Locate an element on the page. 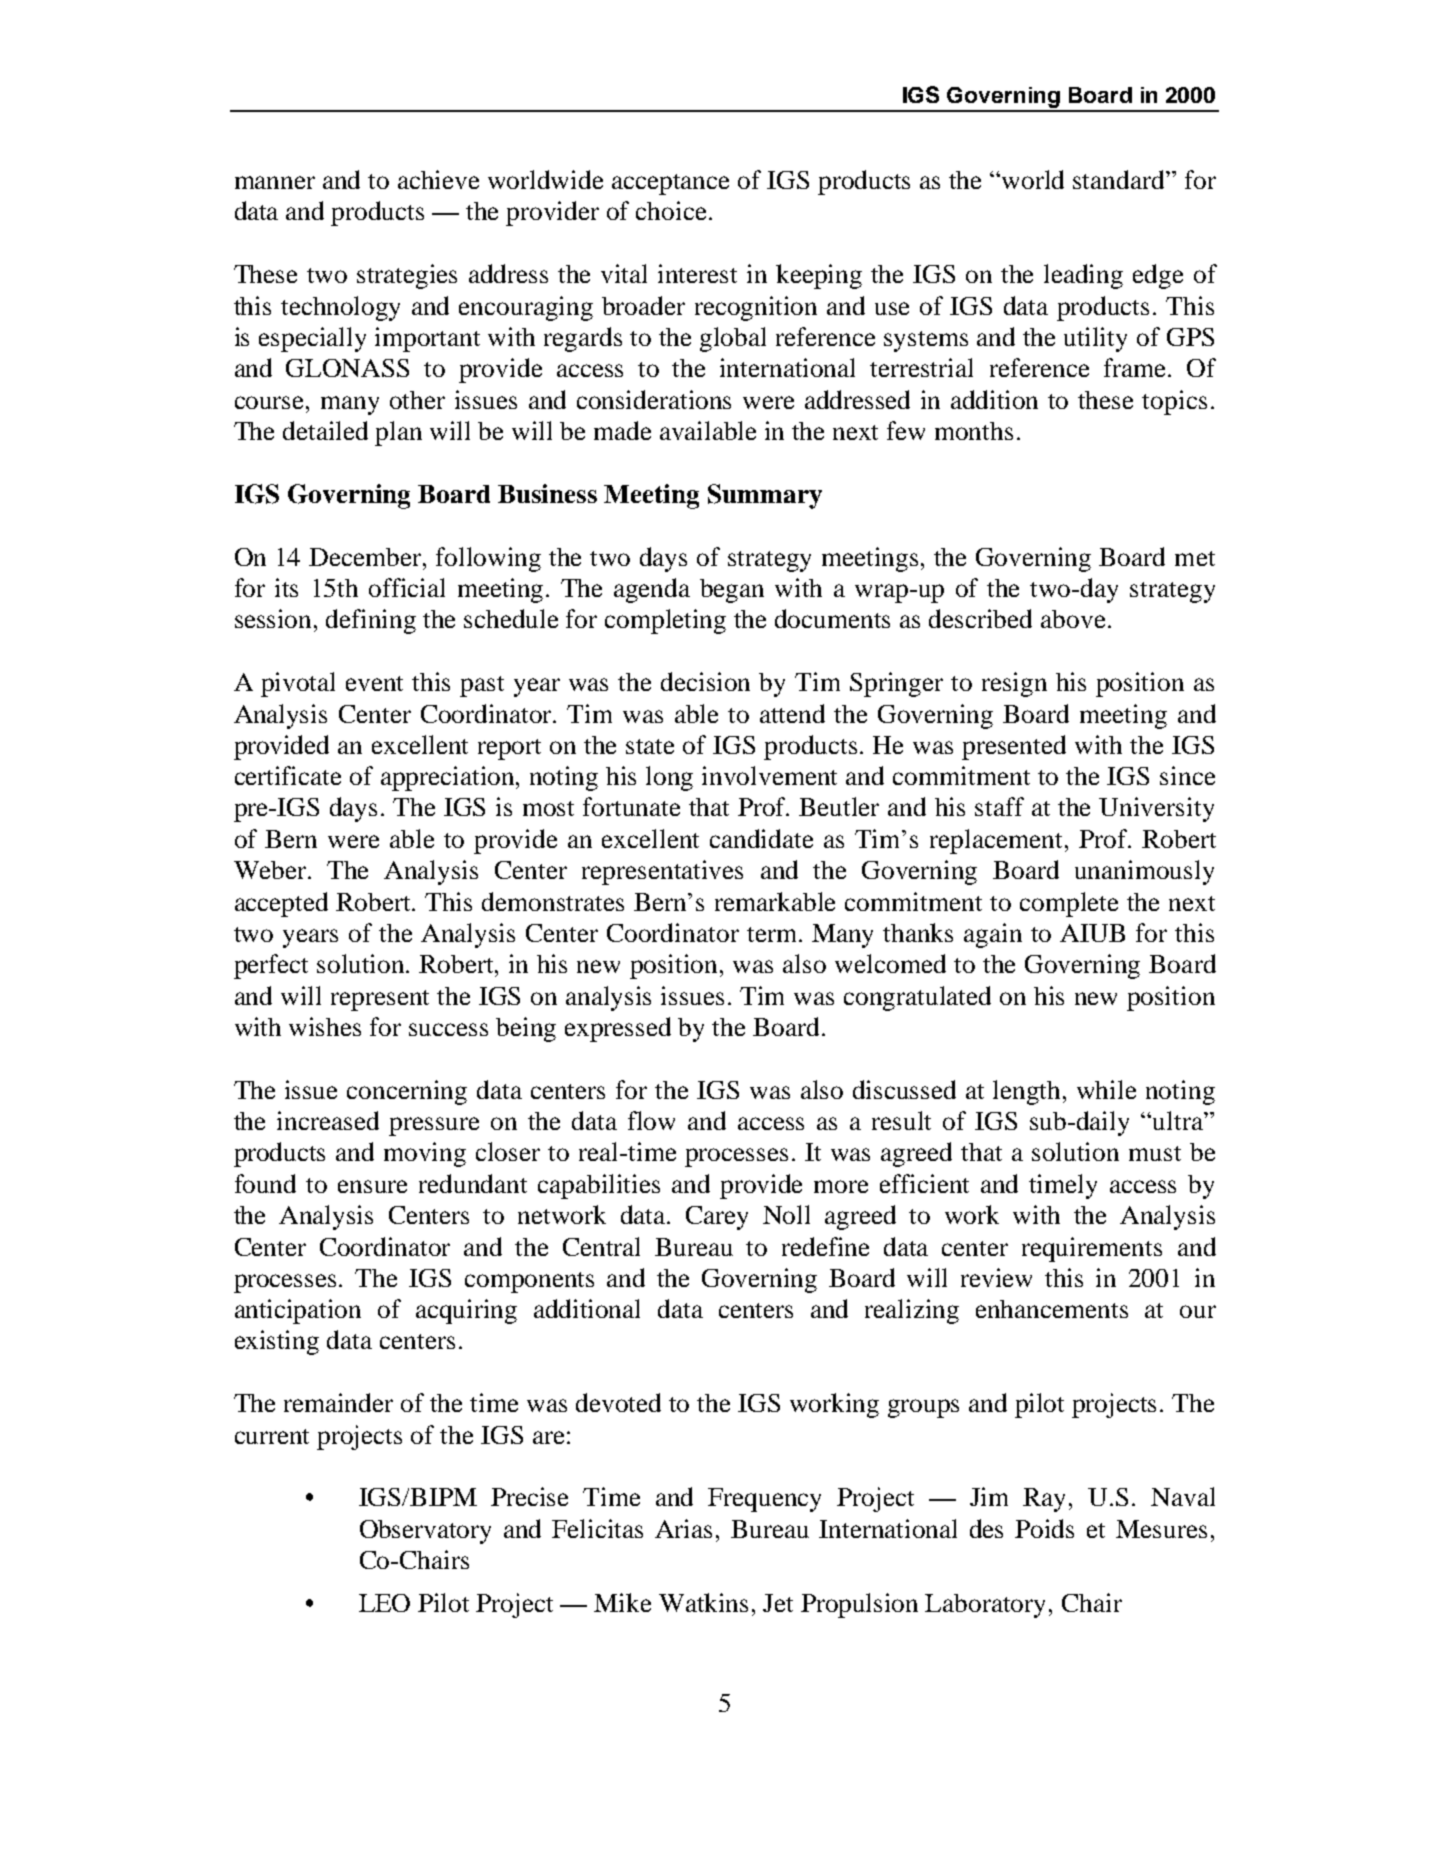  LEO is located at coordinates (384, 1603).
